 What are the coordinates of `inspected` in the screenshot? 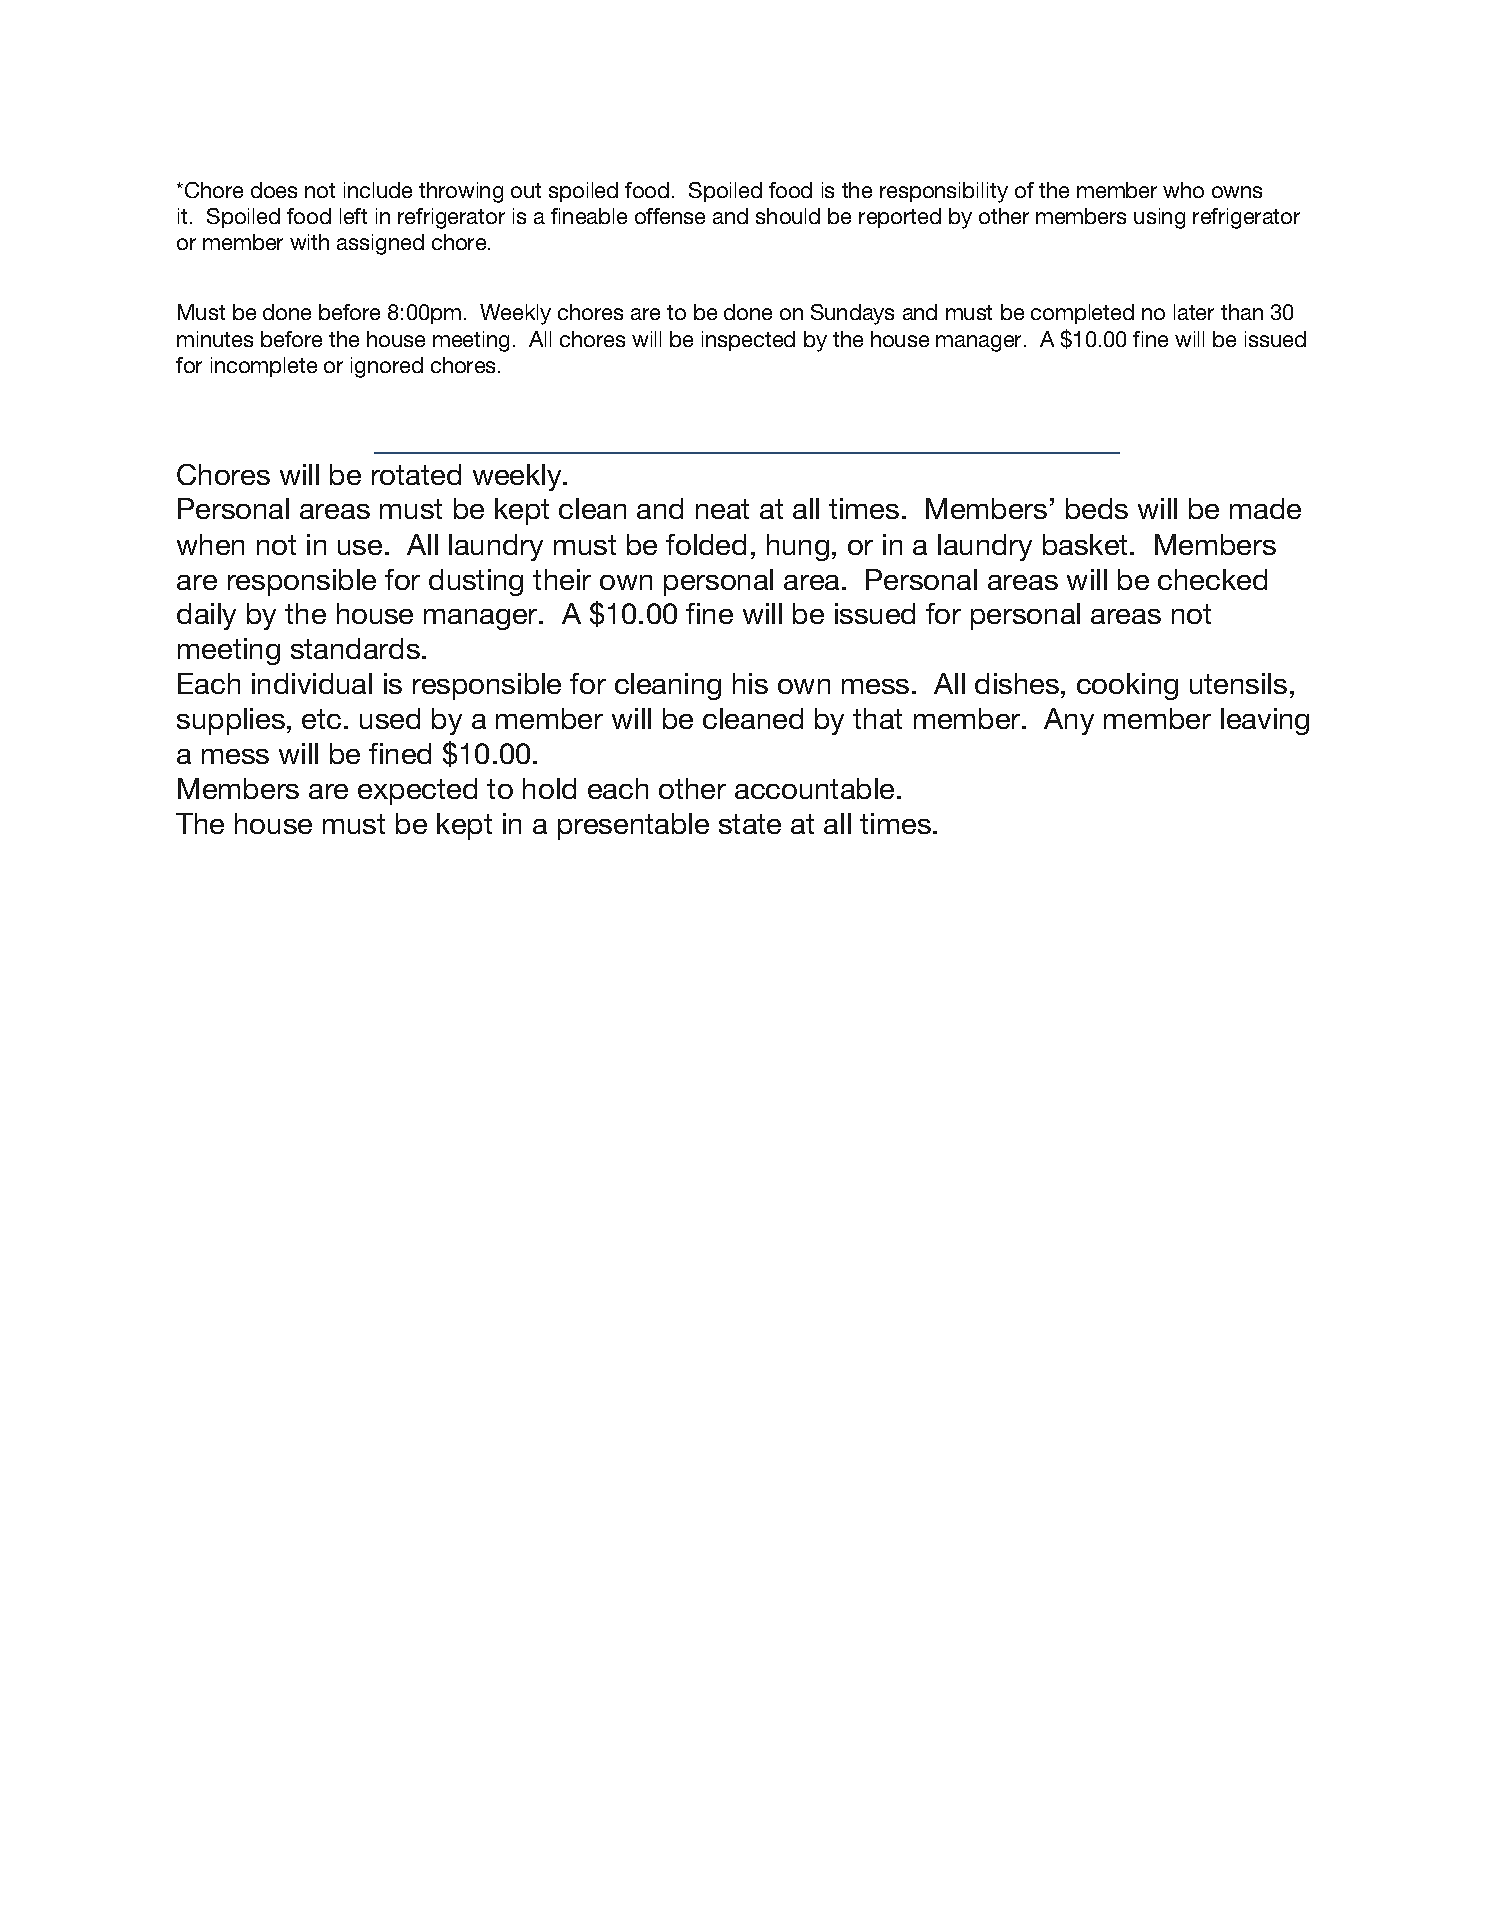 It's located at (748, 341).
